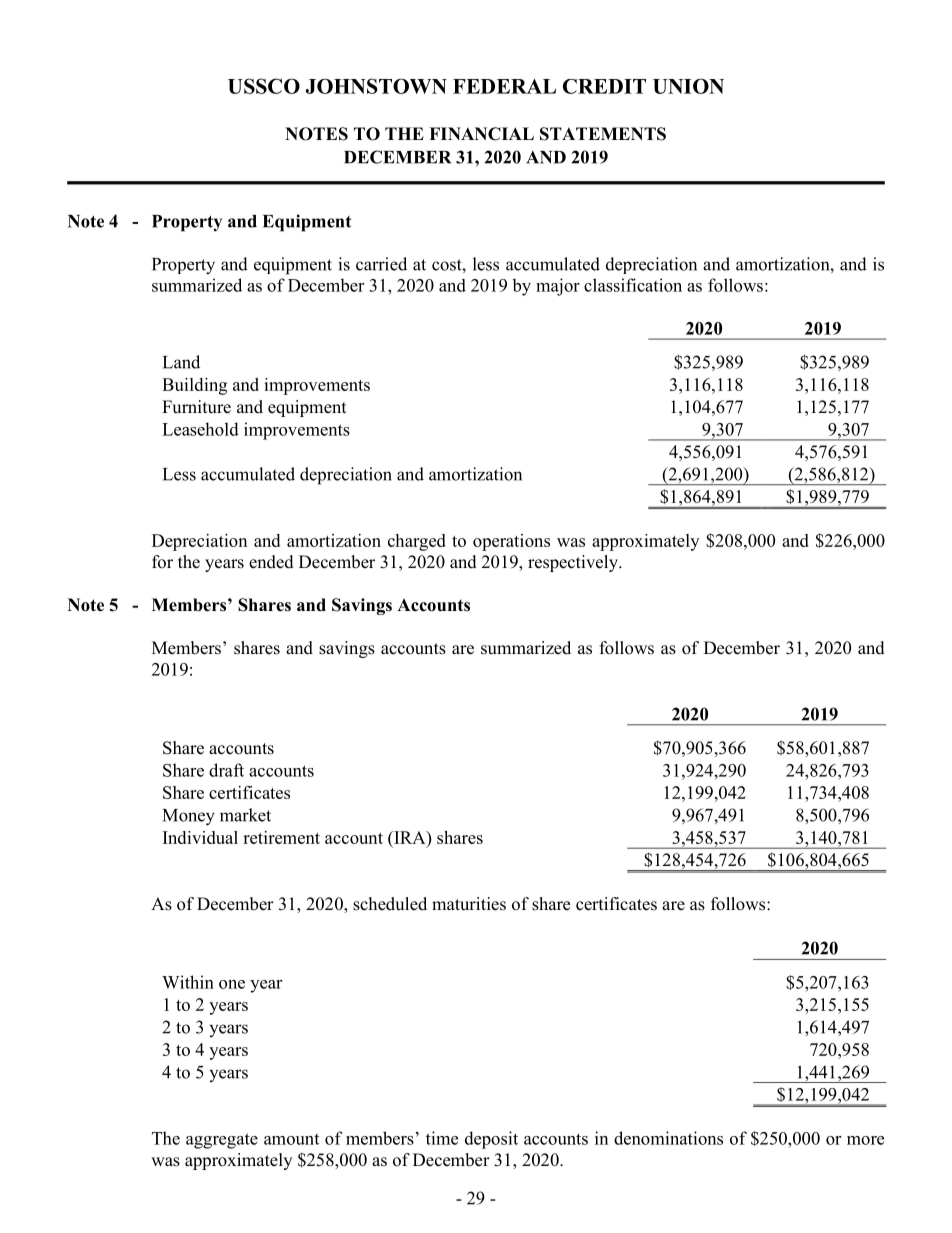 The width and height of the screenshot is (952, 1233). I want to click on aggregate, so click(222, 1141).
